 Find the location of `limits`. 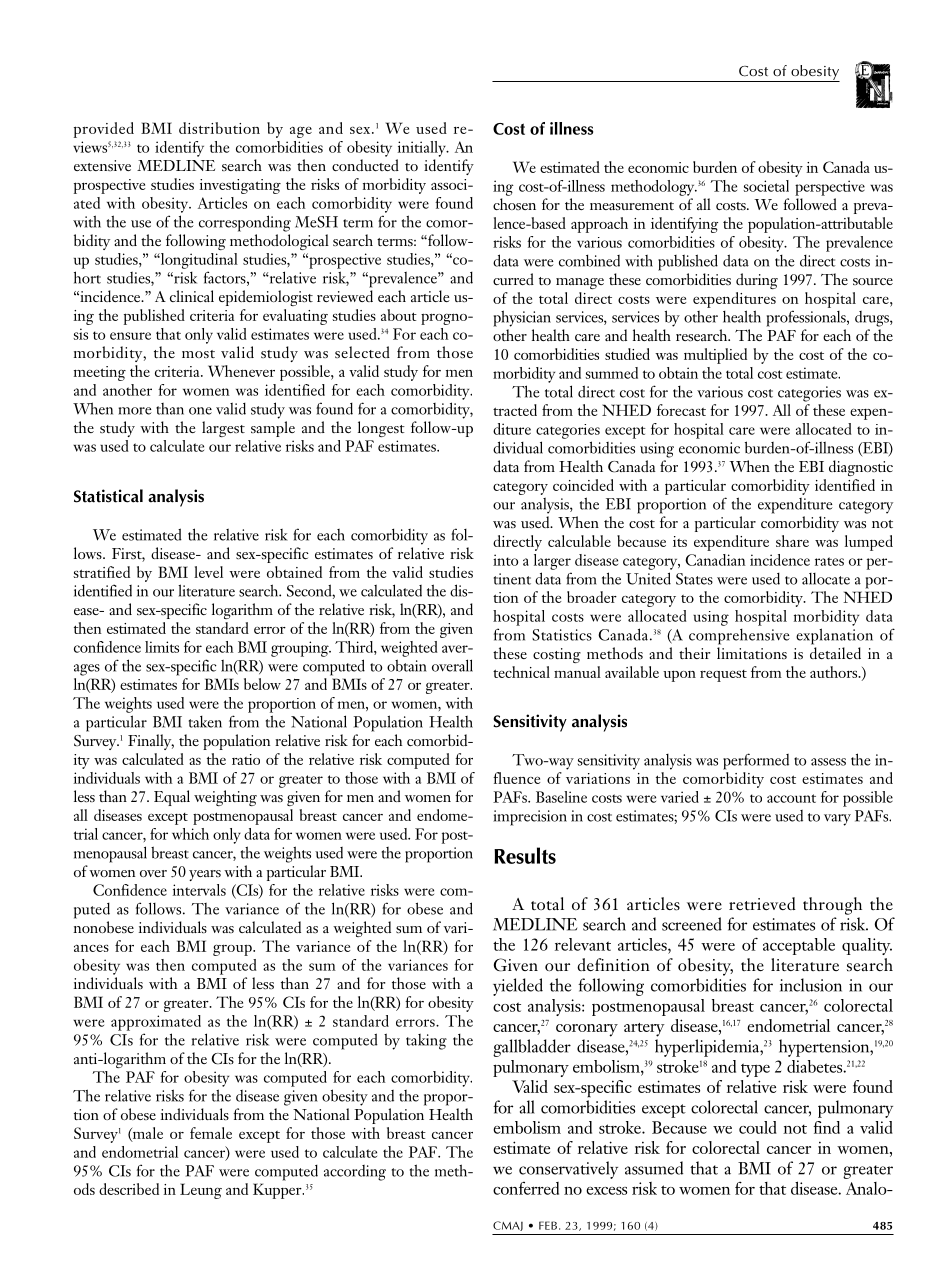

limits is located at coordinates (162, 647).
